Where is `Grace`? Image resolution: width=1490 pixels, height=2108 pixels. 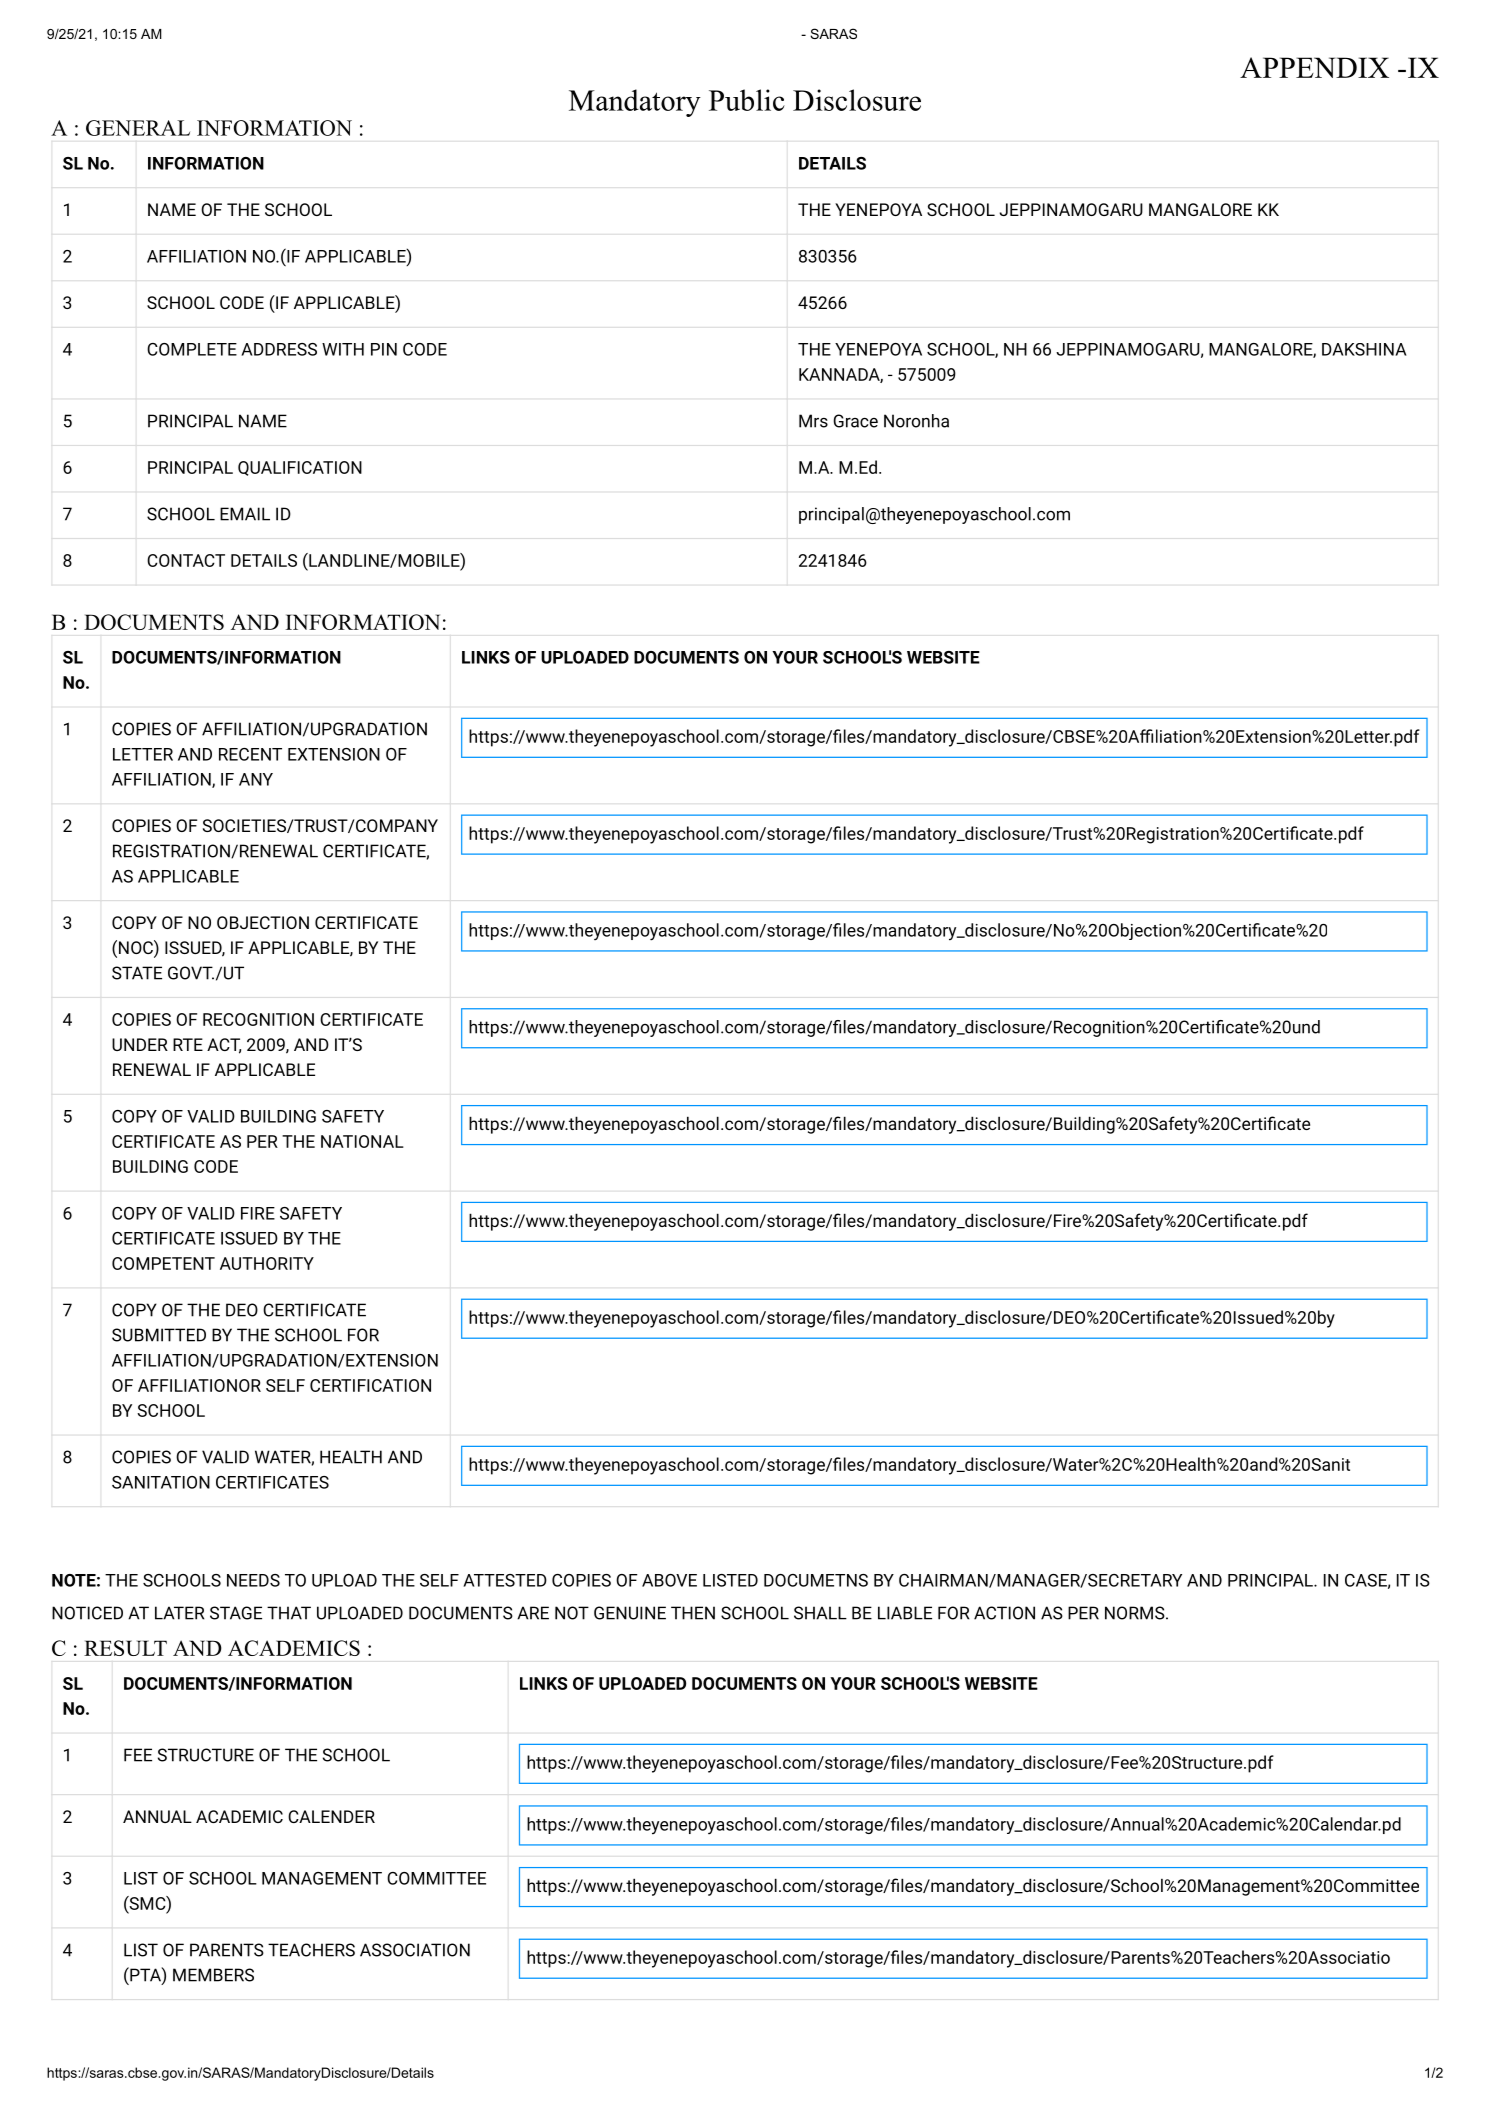 Grace is located at coordinates (855, 421).
